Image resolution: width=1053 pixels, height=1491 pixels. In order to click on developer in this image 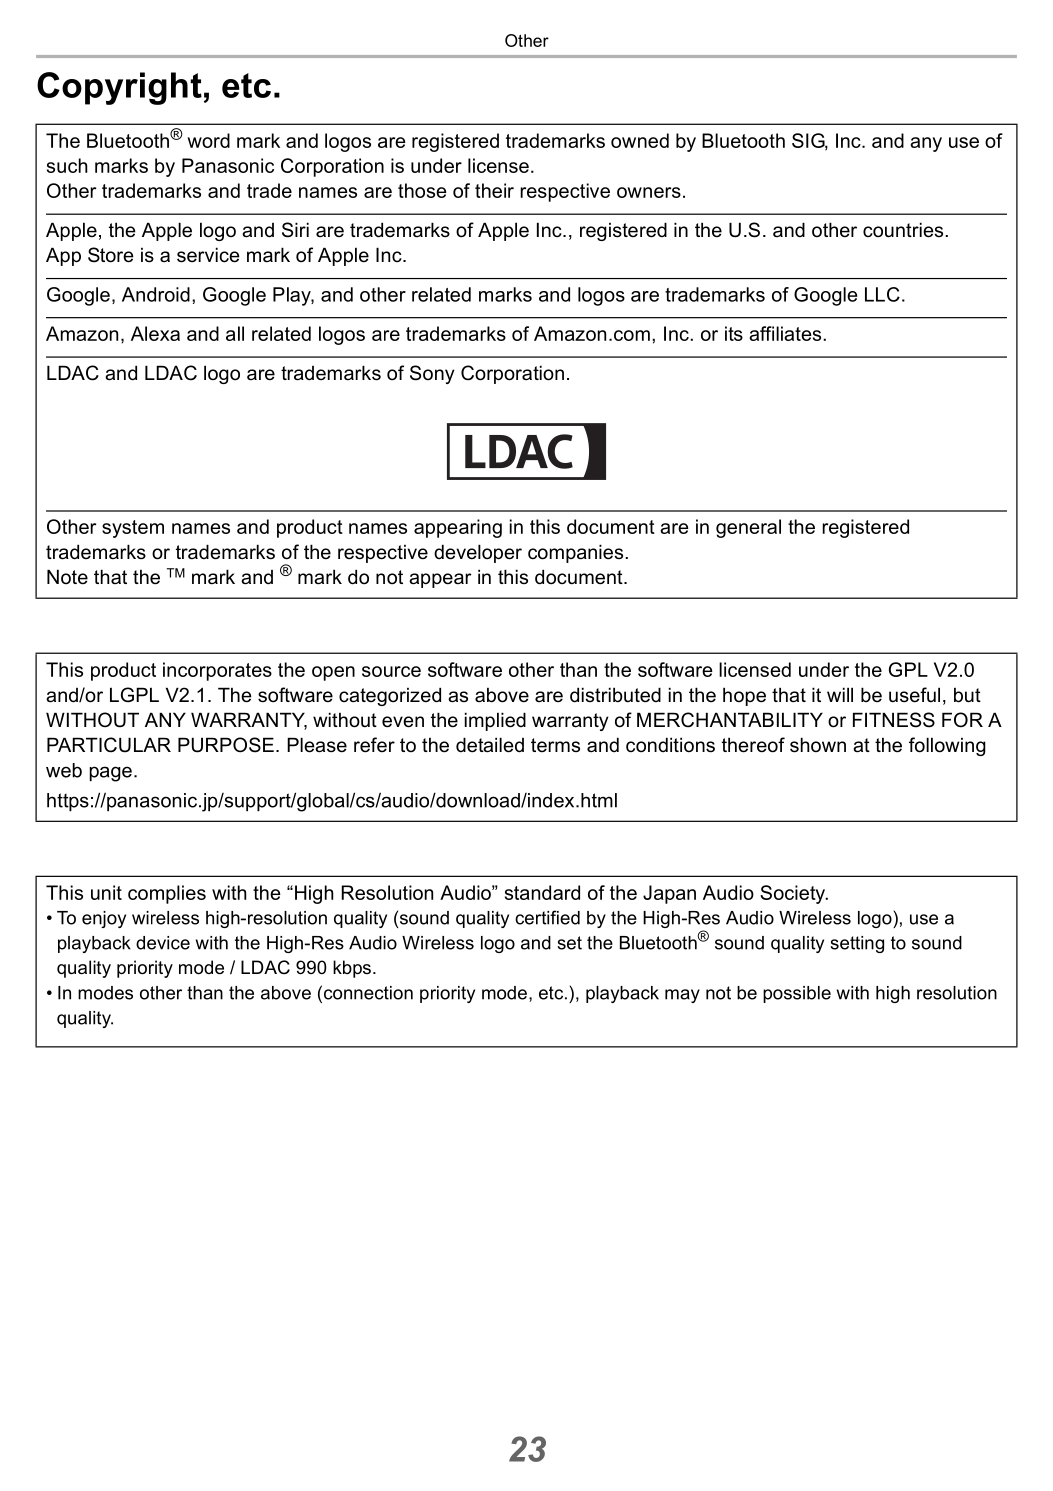, I will do `click(478, 553)`.
